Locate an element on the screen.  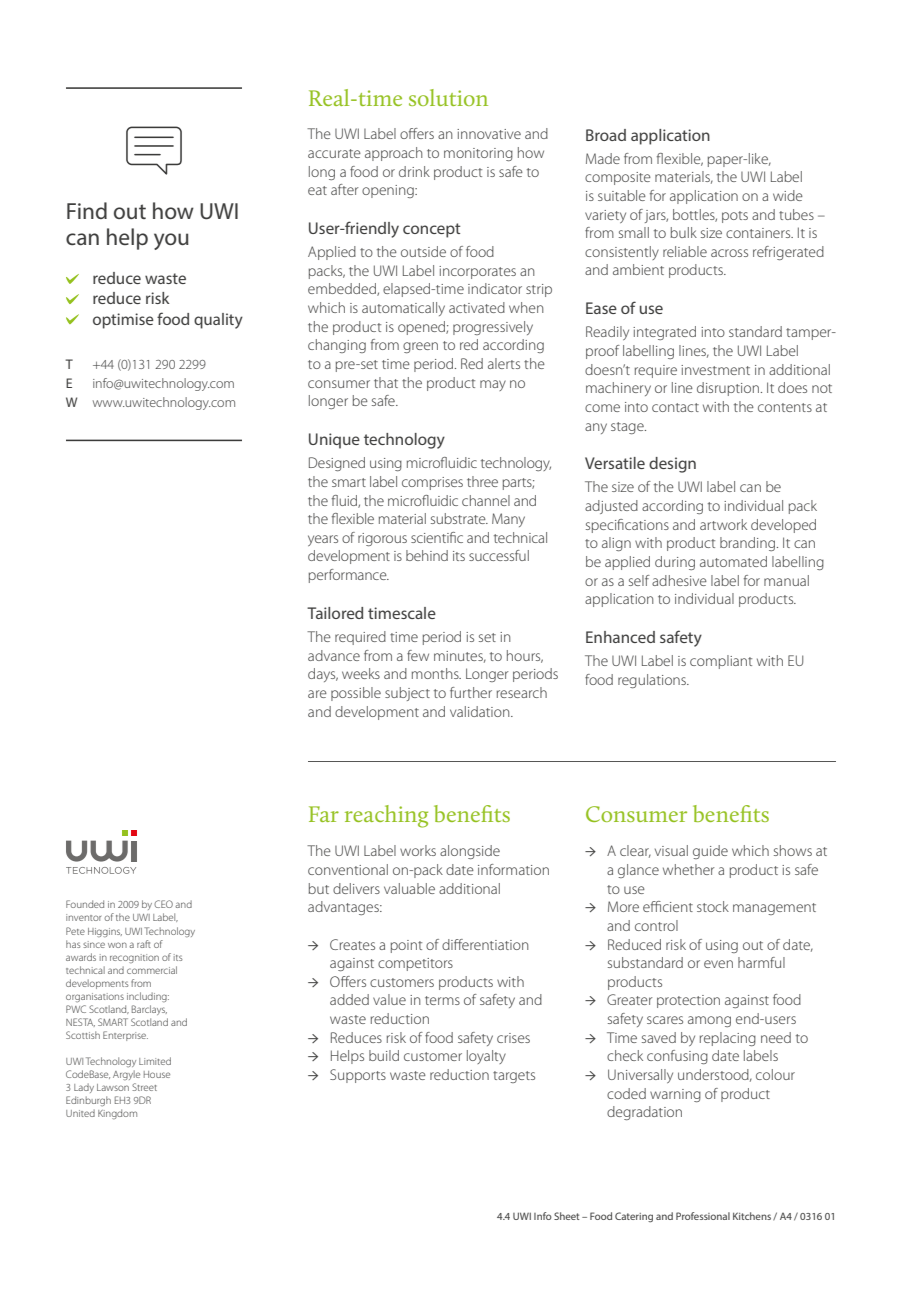
innovative is located at coordinates (489, 134).
